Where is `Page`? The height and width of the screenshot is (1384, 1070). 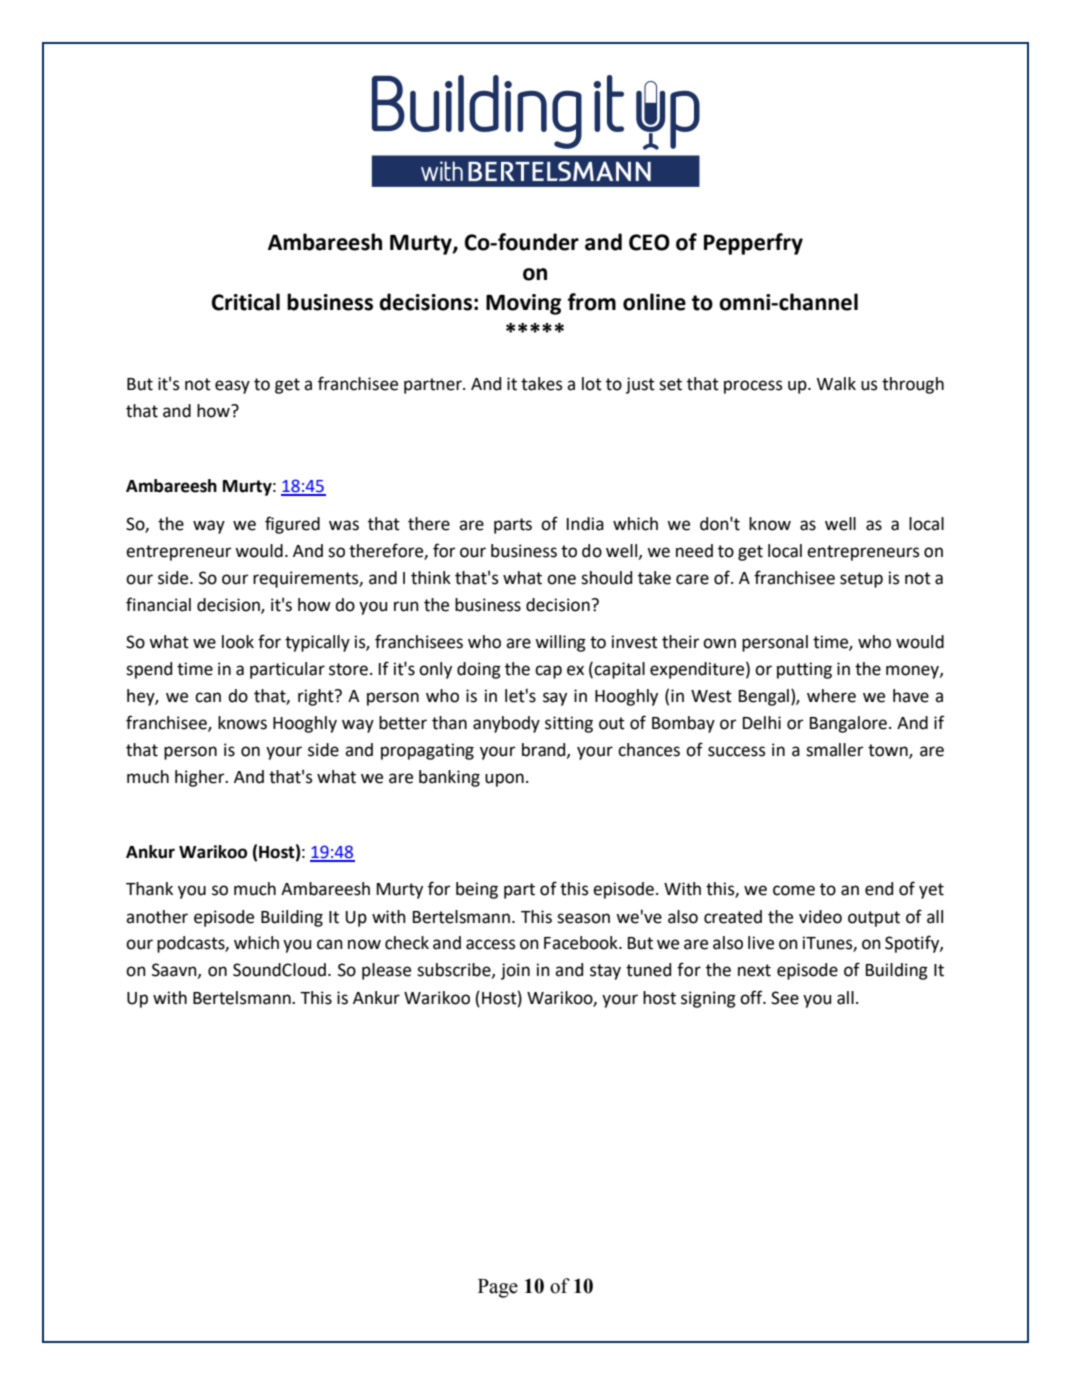
Page is located at coordinates (498, 1288).
